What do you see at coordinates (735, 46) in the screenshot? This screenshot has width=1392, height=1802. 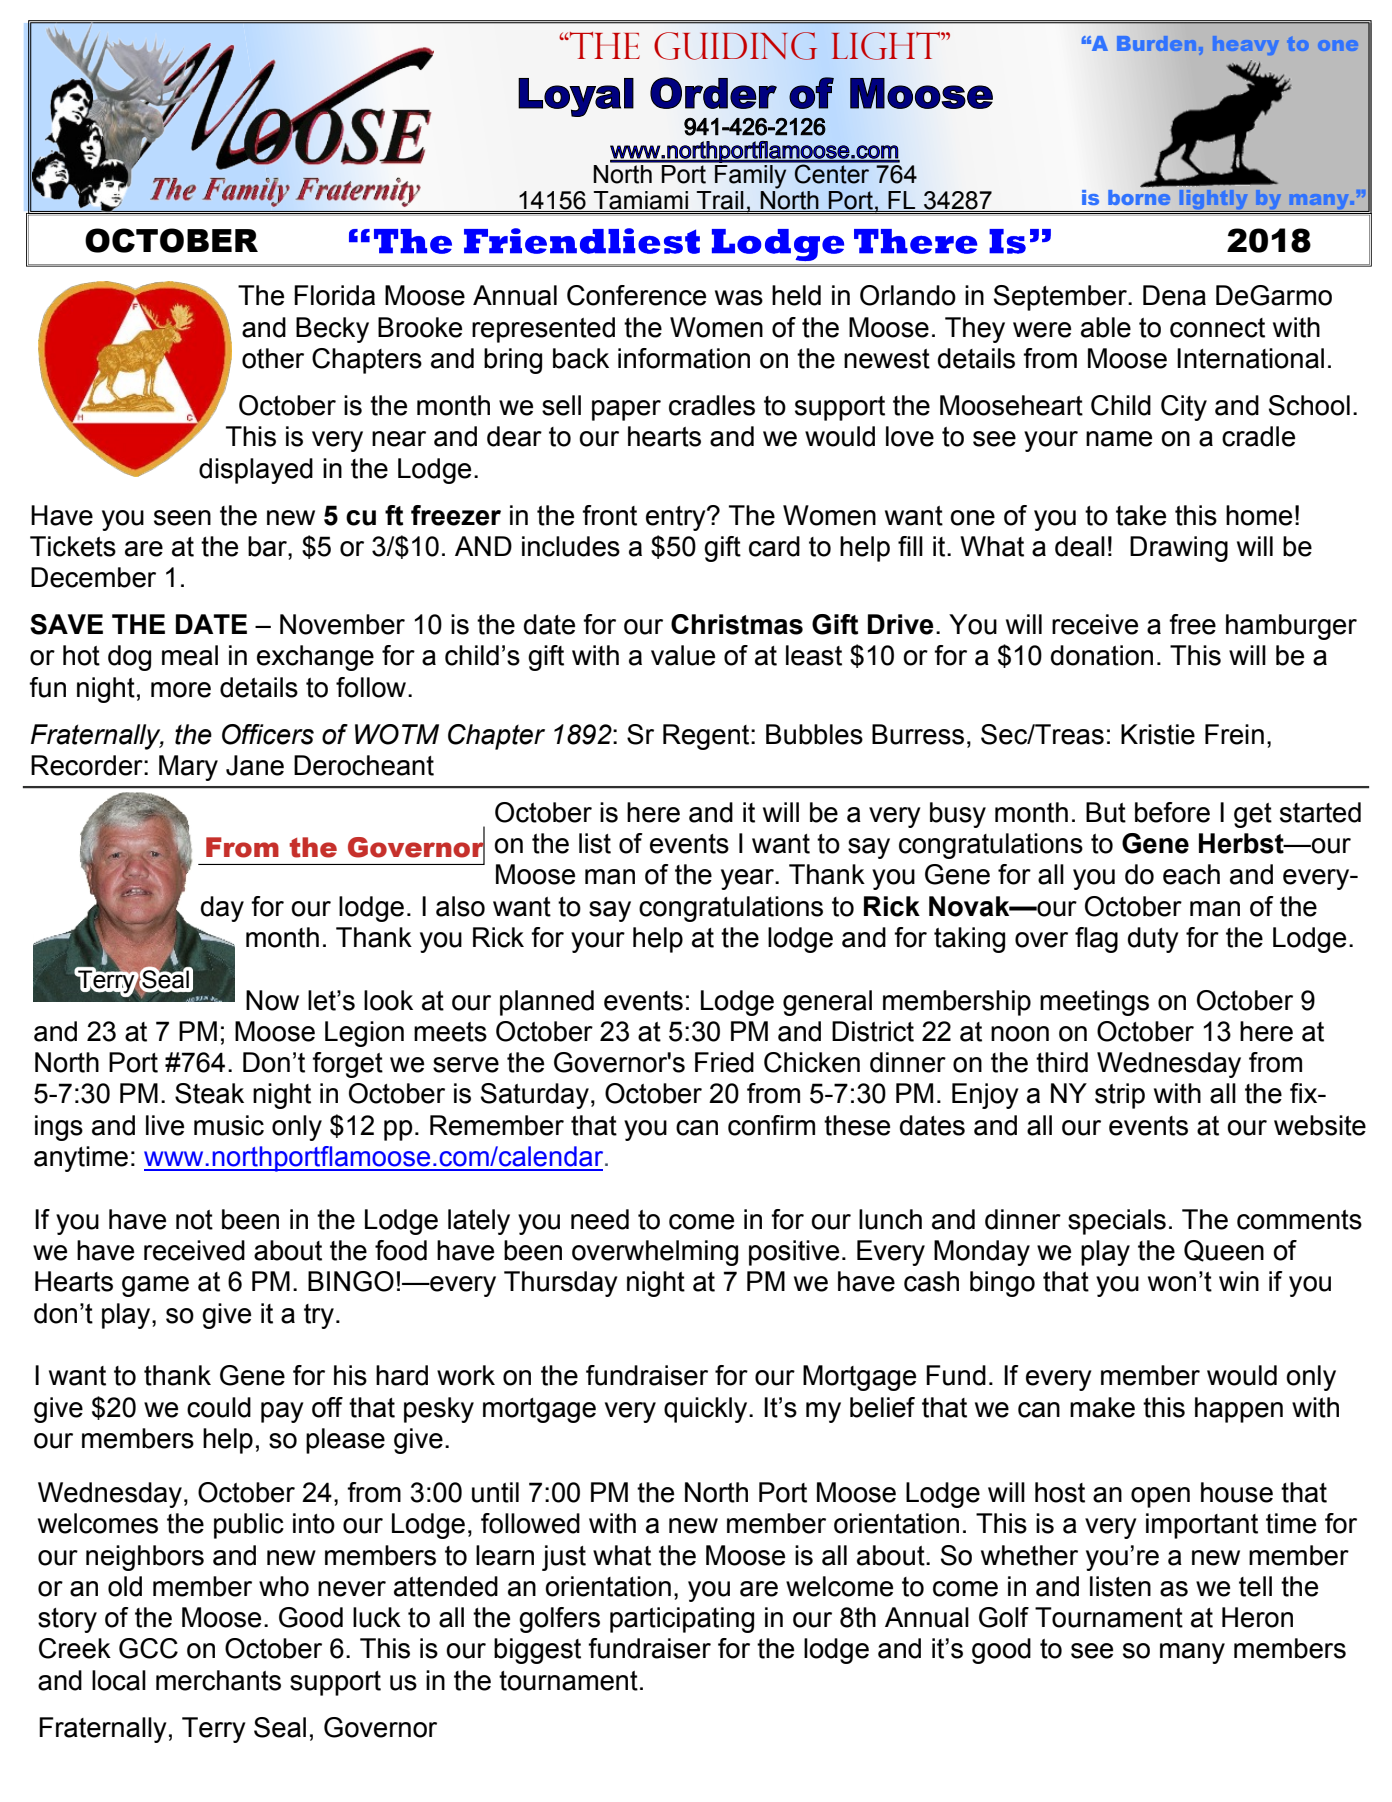 I see `Guiding` at bounding box center [735, 46].
